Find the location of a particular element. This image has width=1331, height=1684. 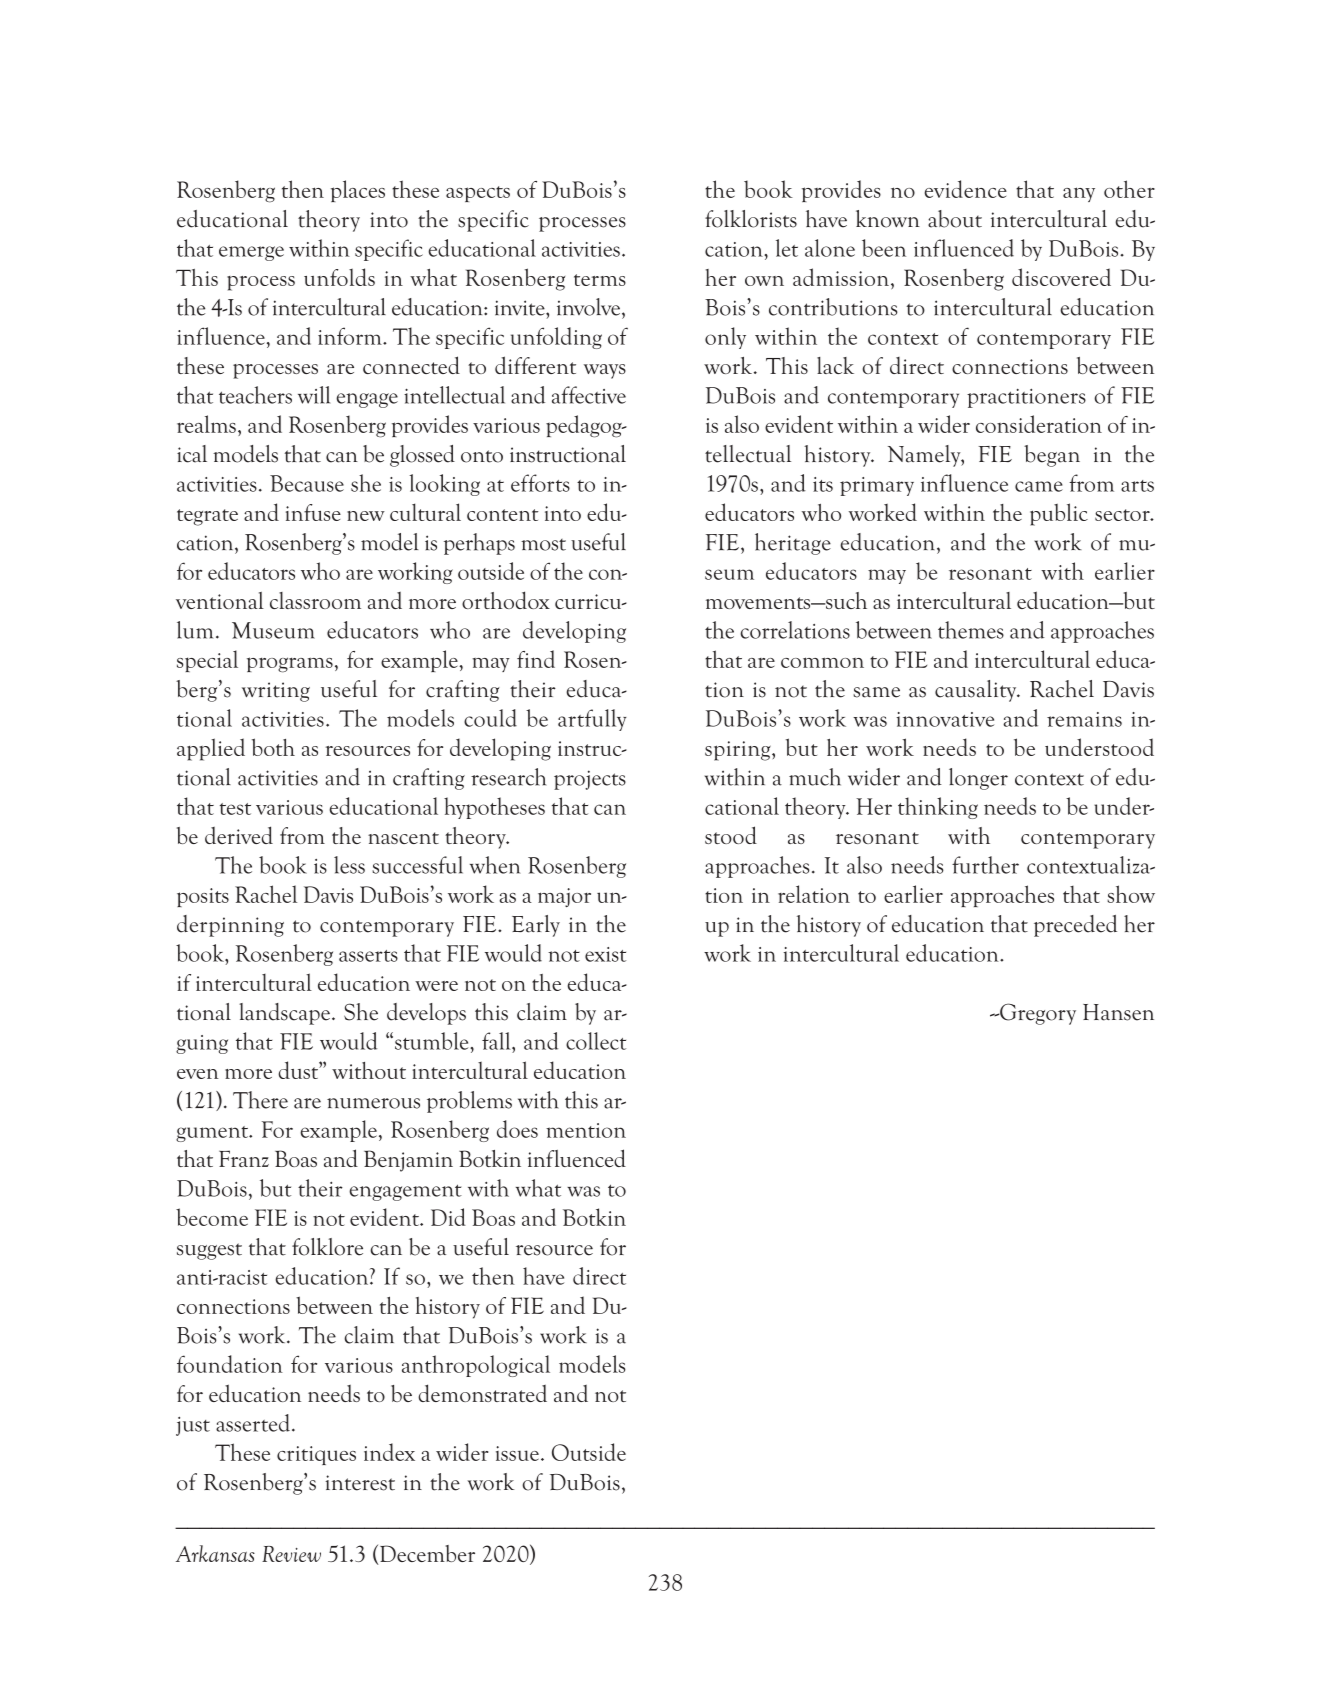

issue is located at coordinates (517, 1453).
